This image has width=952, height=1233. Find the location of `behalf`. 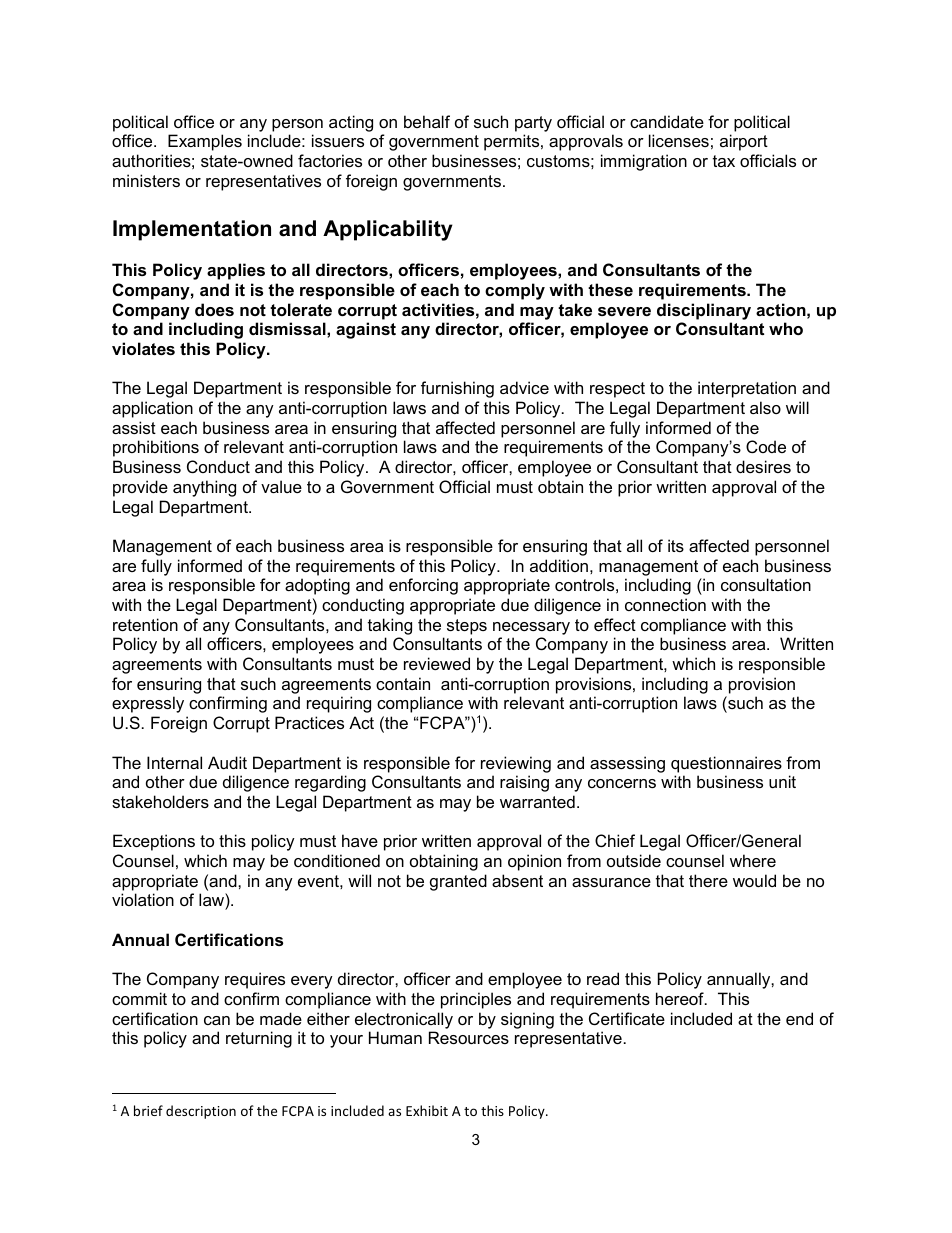

behalf is located at coordinates (427, 121).
